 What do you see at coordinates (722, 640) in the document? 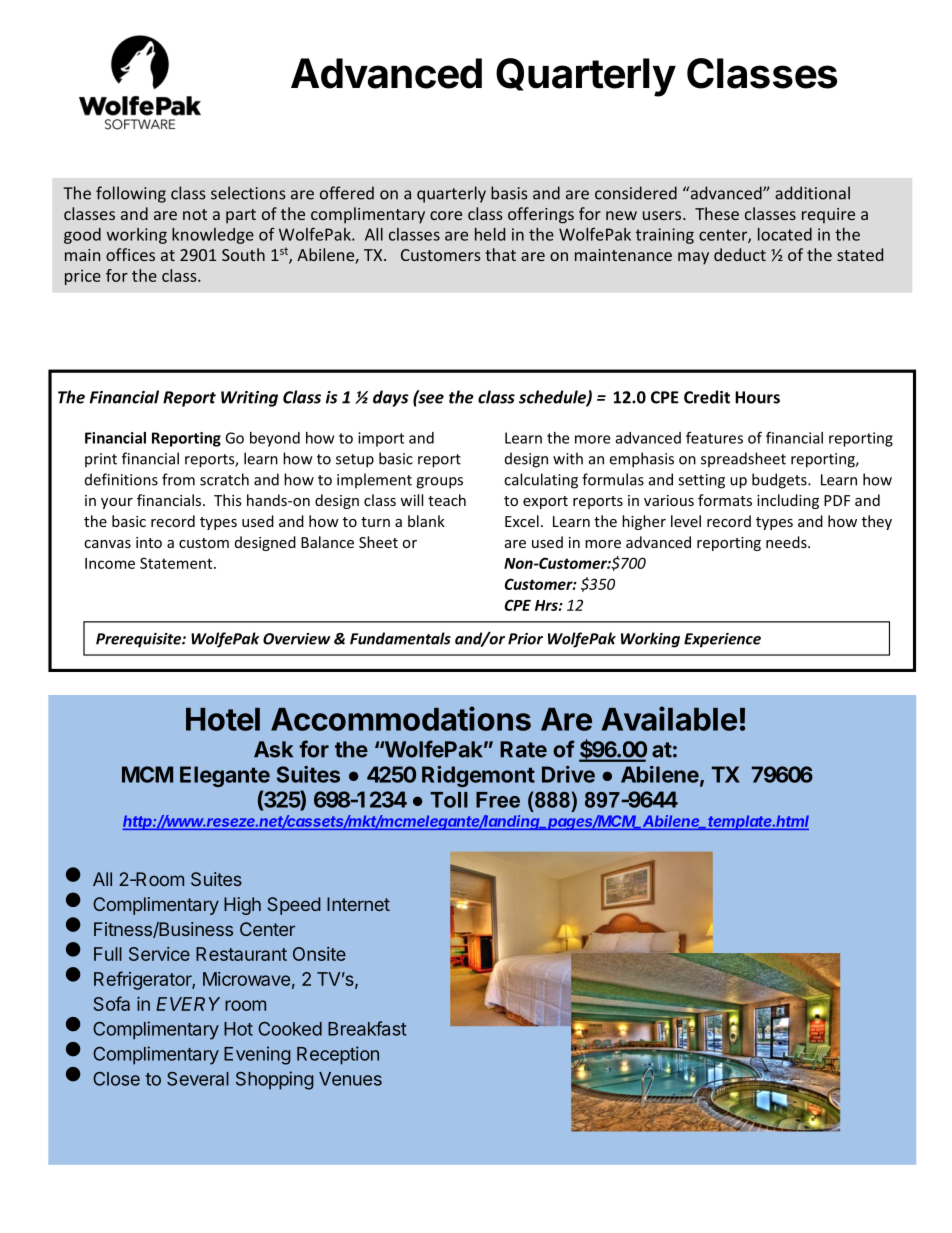
I see `Experience` at bounding box center [722, 640].
